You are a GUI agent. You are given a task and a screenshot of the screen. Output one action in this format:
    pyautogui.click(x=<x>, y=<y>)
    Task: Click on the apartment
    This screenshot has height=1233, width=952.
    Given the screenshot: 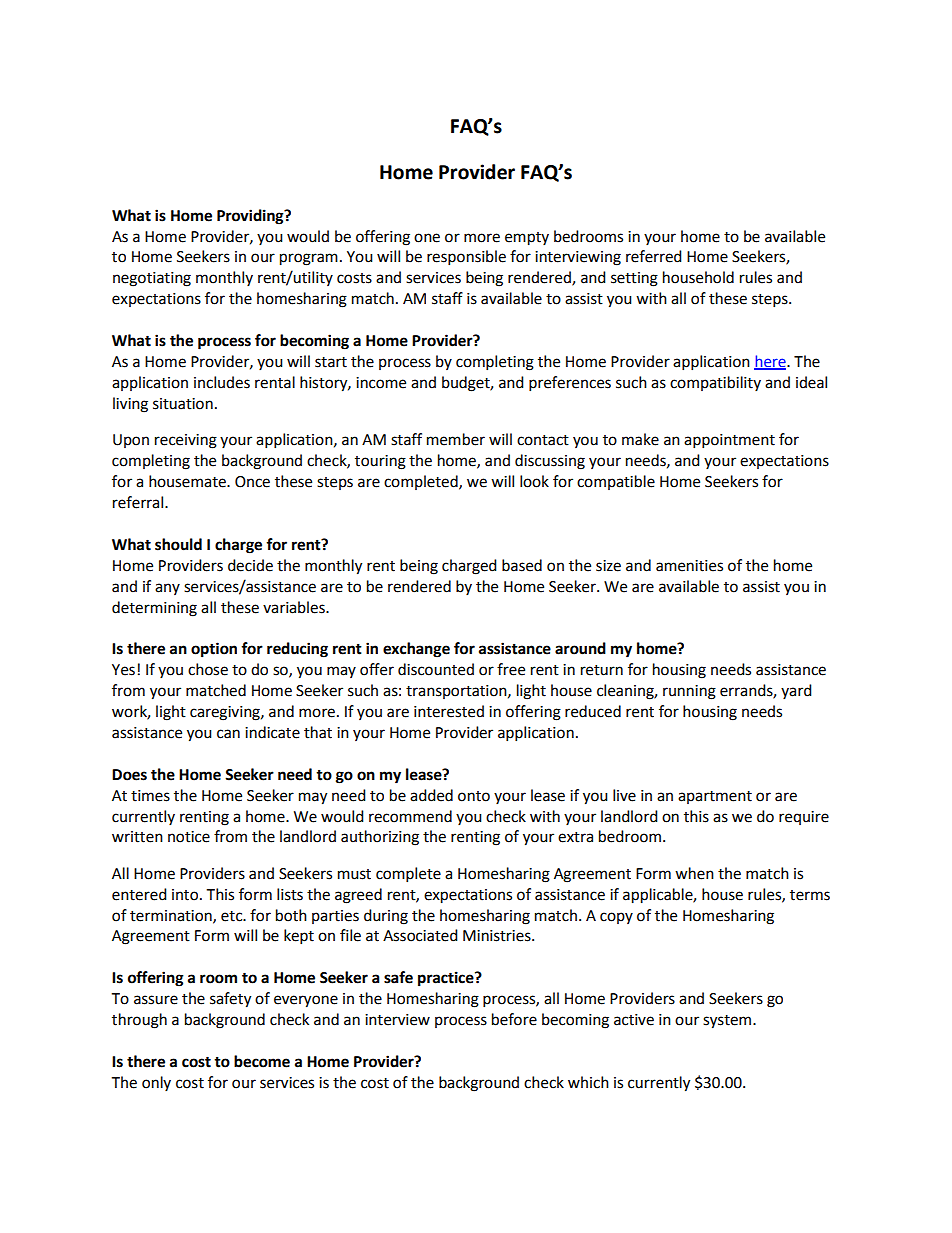 What is the action you would take?
    pyautogui.click(x=715, y=797)
